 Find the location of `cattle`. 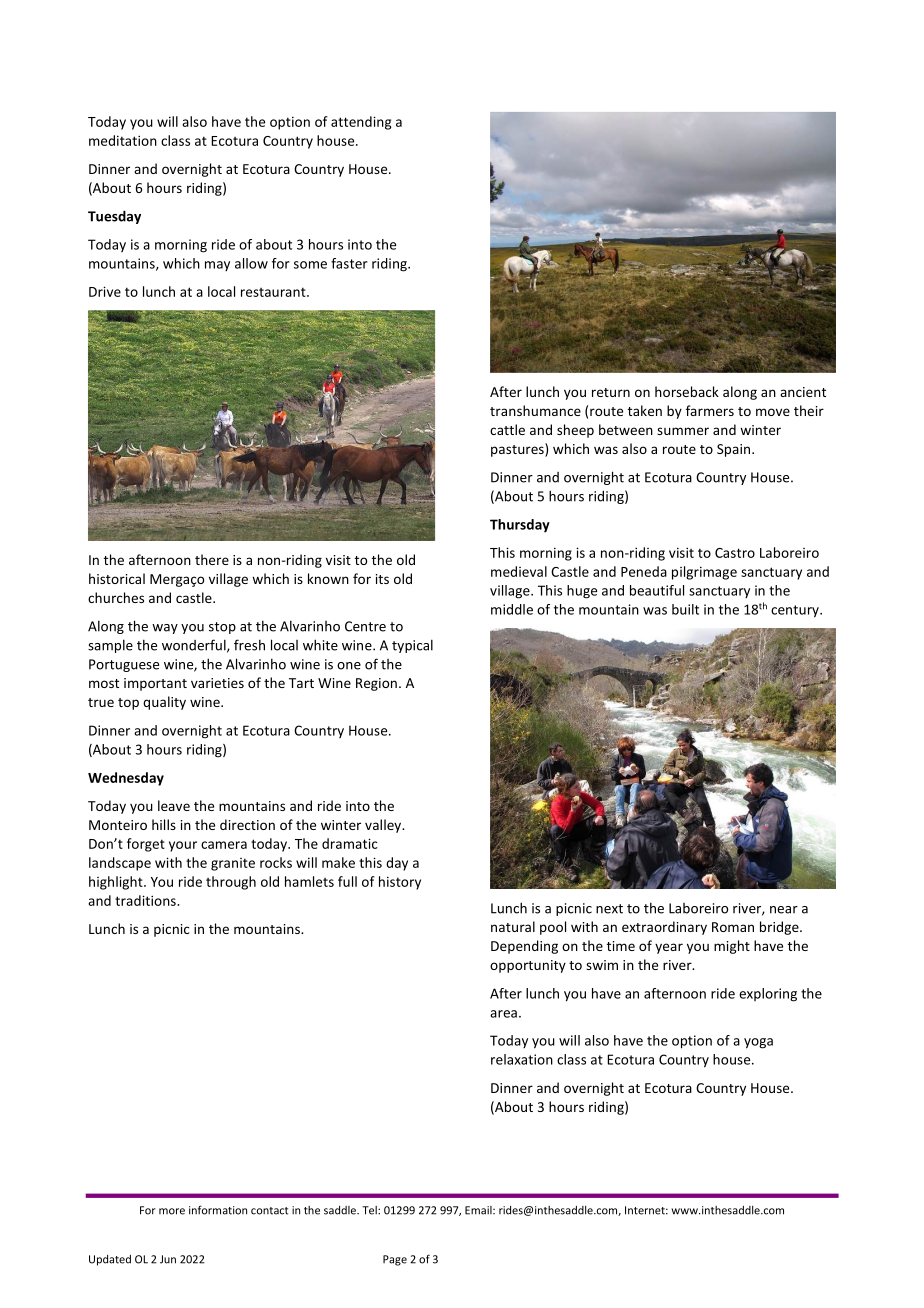

cattle is located at coordinates (507, 429).
